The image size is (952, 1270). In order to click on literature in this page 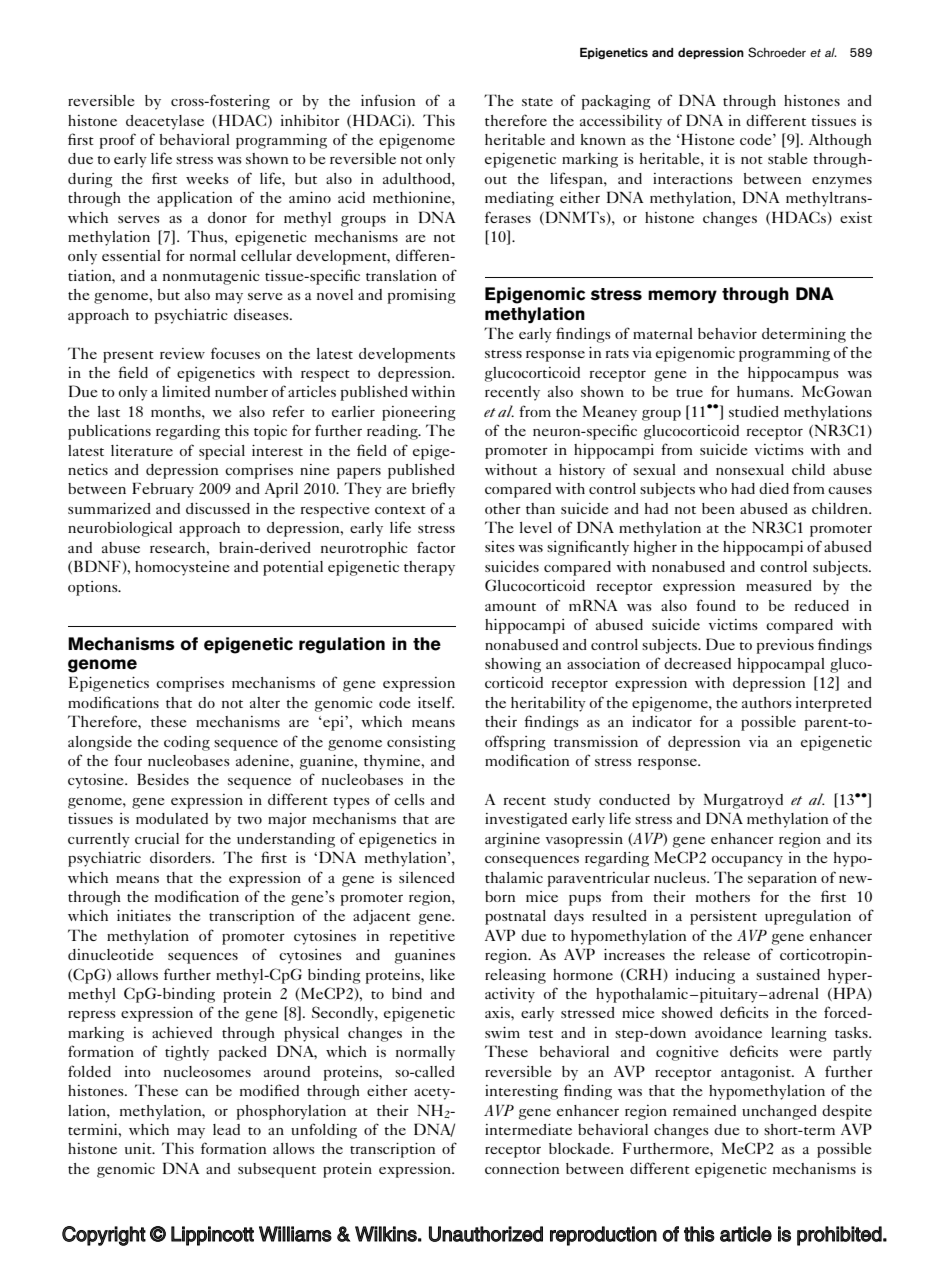, I will do `click(142, 450)`.
